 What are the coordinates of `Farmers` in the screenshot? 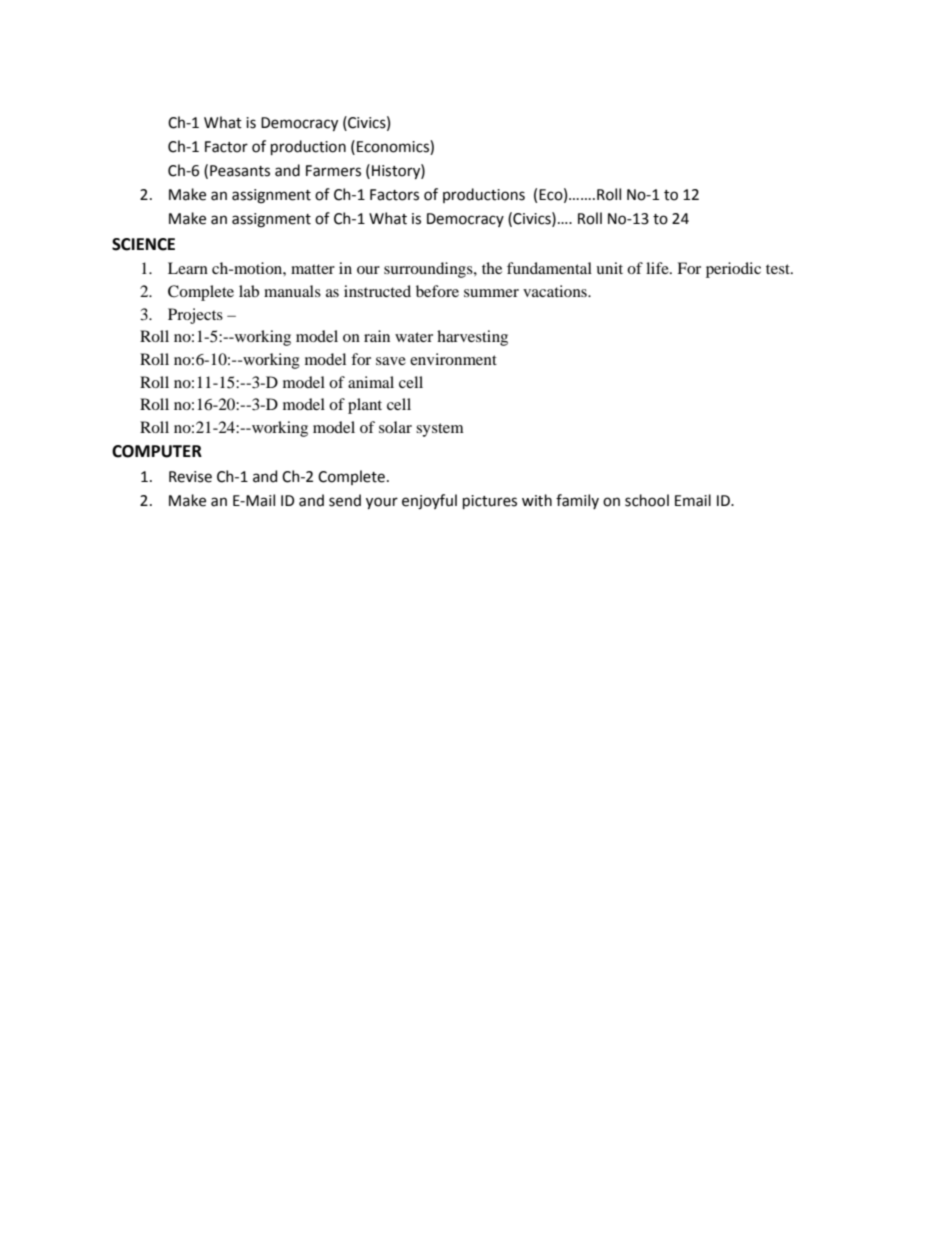 It's located at (333, 171).
